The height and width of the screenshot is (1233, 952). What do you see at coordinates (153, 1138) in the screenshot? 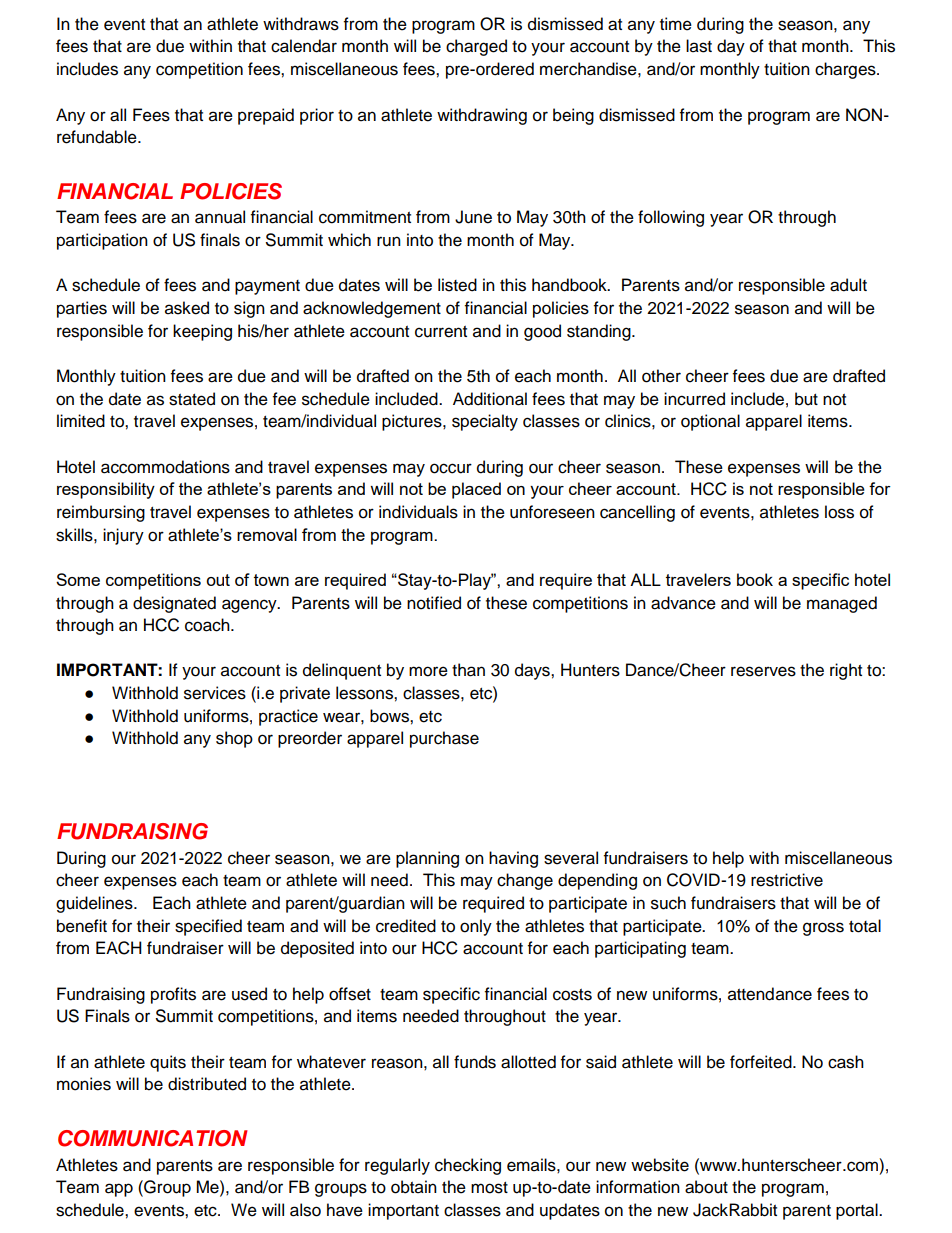
I see `COMMUNICATION` at bounding box center [153, 1138].
